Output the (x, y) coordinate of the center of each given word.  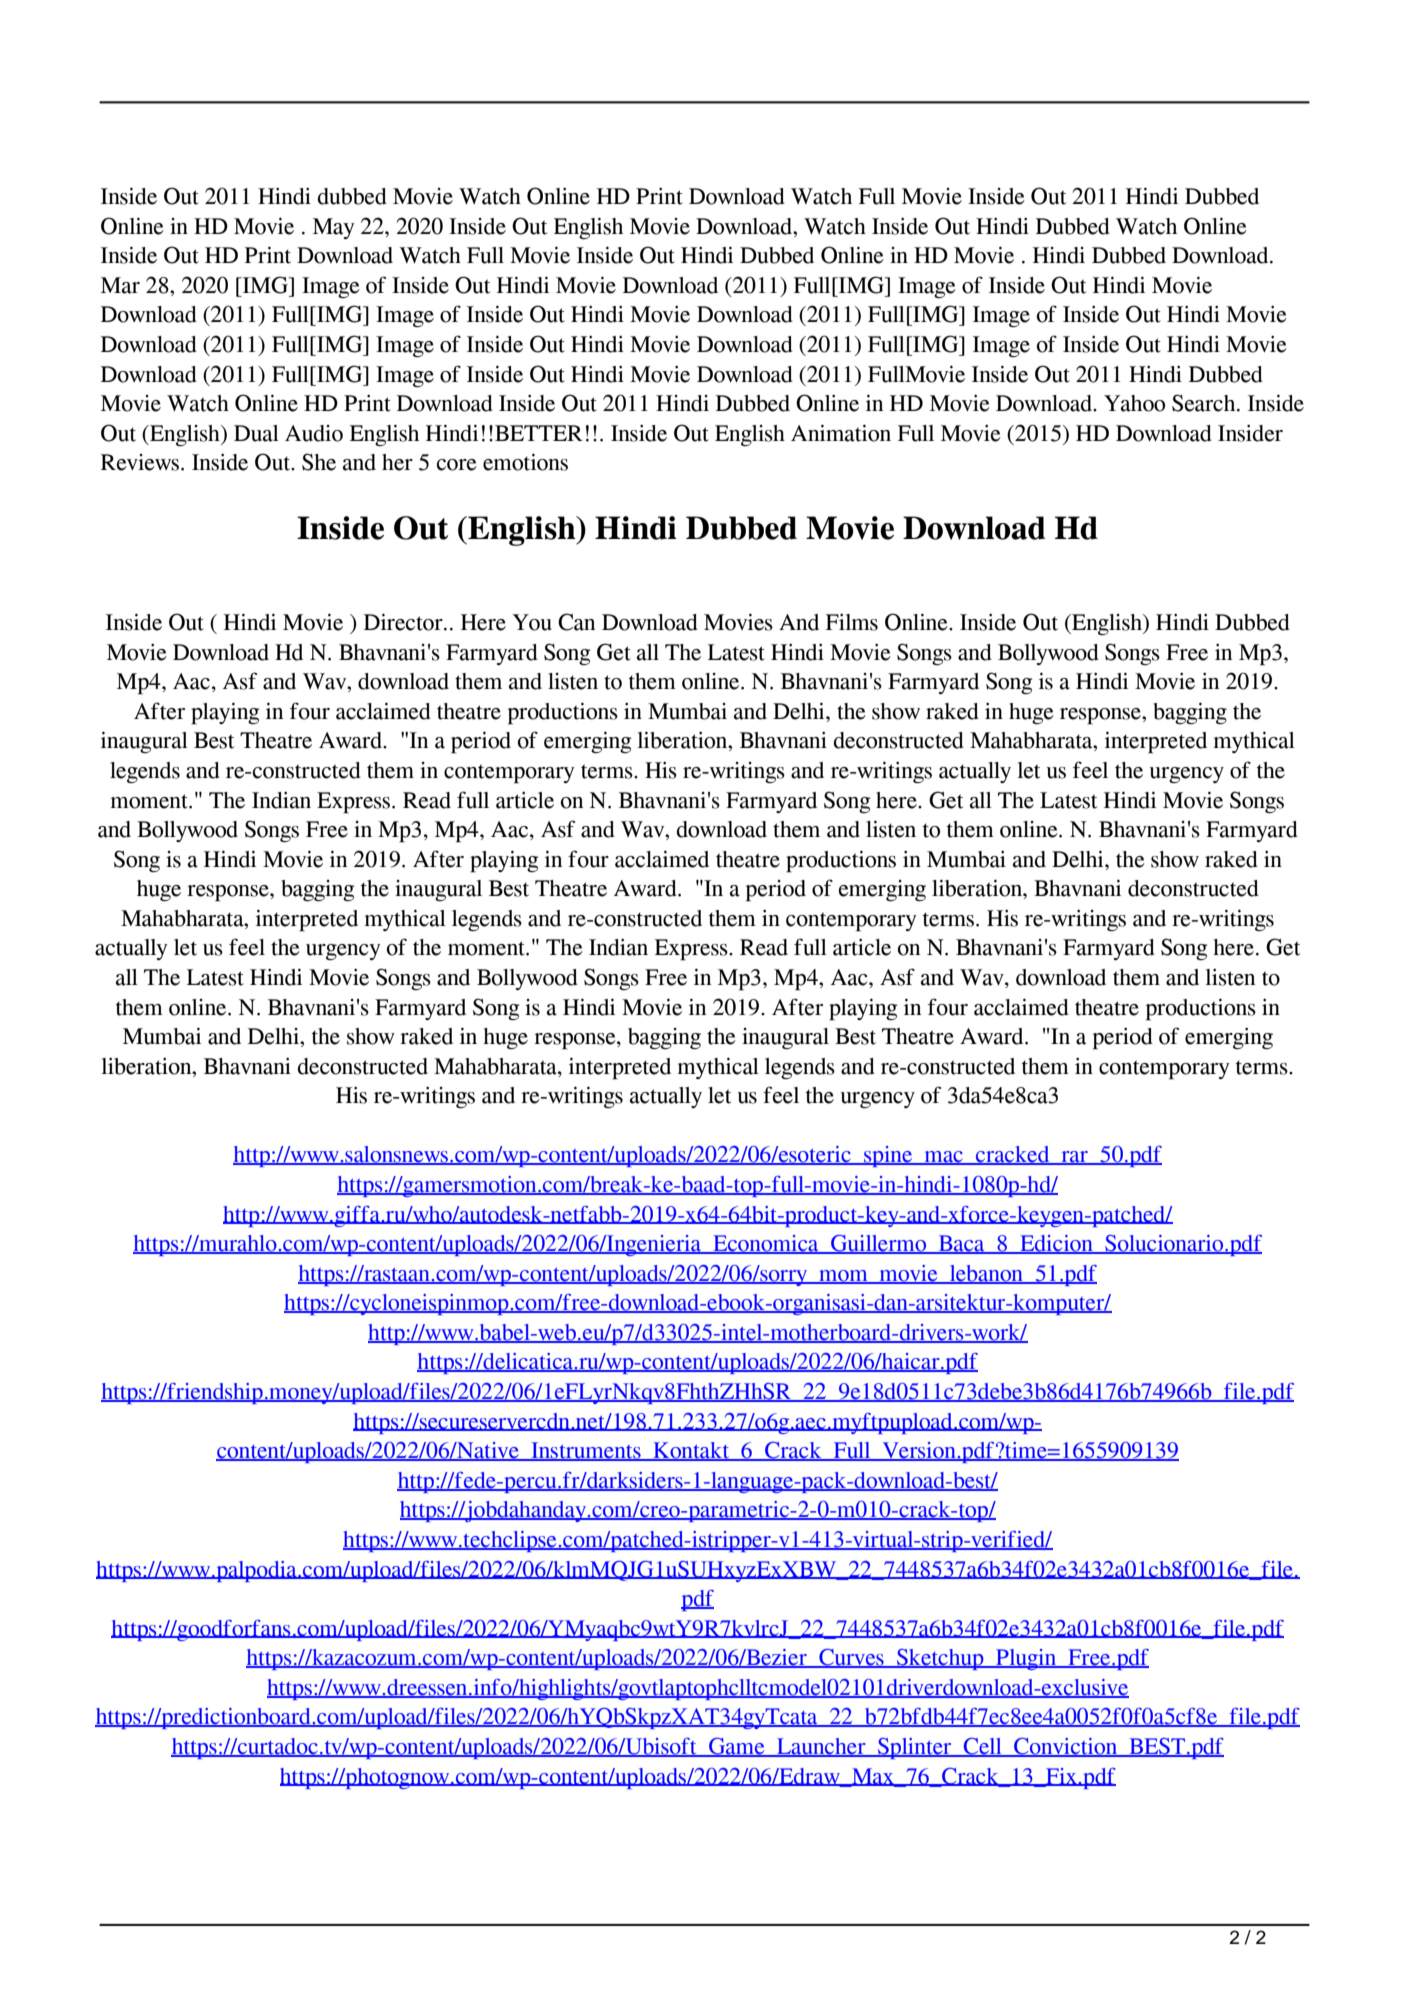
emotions (525, 462)
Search (1205, 403)
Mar (120, 285)
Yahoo (1134, 403)
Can (576, 622)
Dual (256, 433)
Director (404, 622)
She (319, 462)
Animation (841, 433)
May (334, 228)
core (457, 465)
